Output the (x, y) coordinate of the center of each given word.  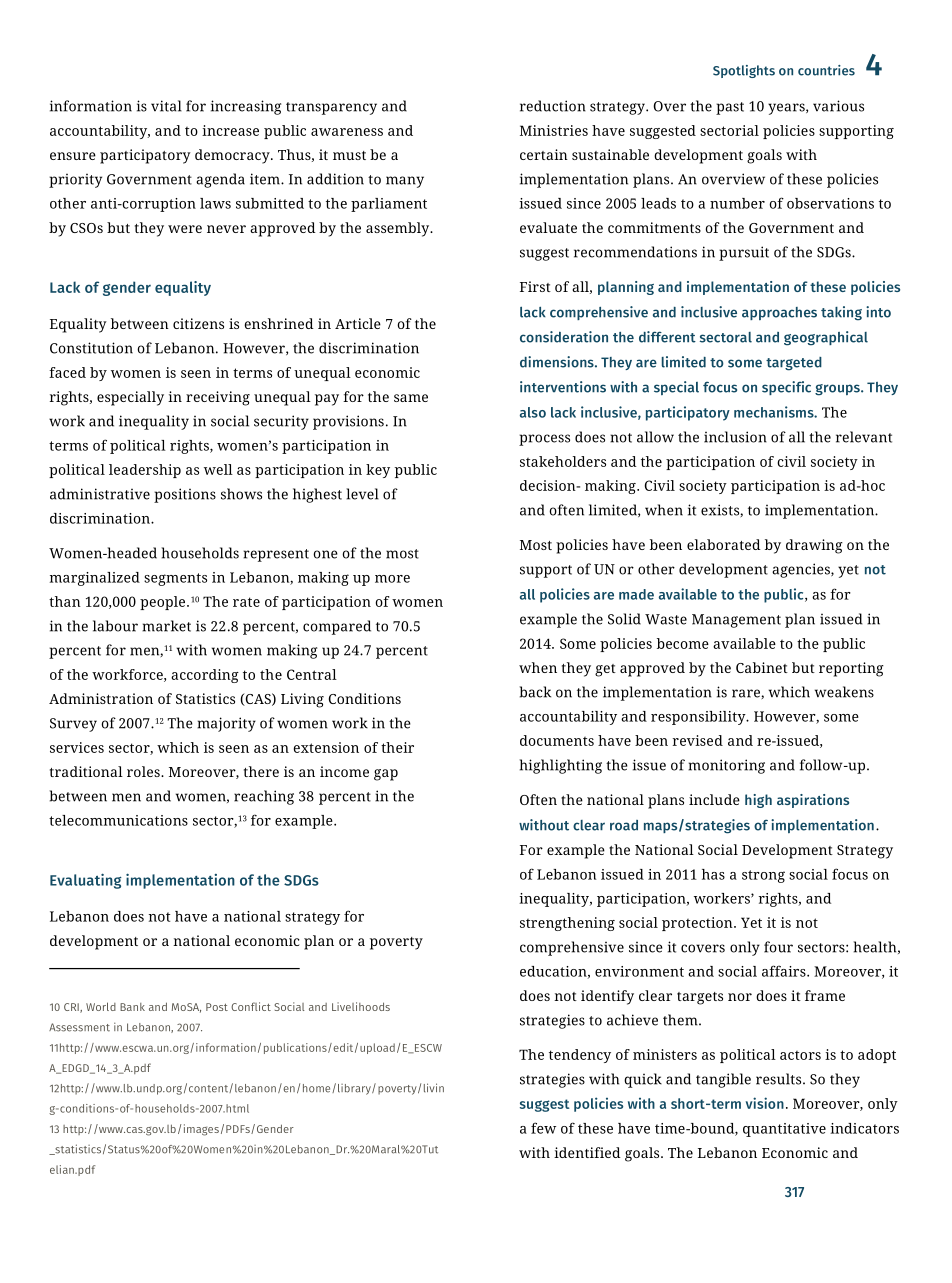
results (780, 1079)
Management (736, 621)
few (543, 1128)
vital (166, 106)
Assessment (79, 1027)
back (535, 692)
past (730, 108)
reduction (553, 106)
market (166, 626)
